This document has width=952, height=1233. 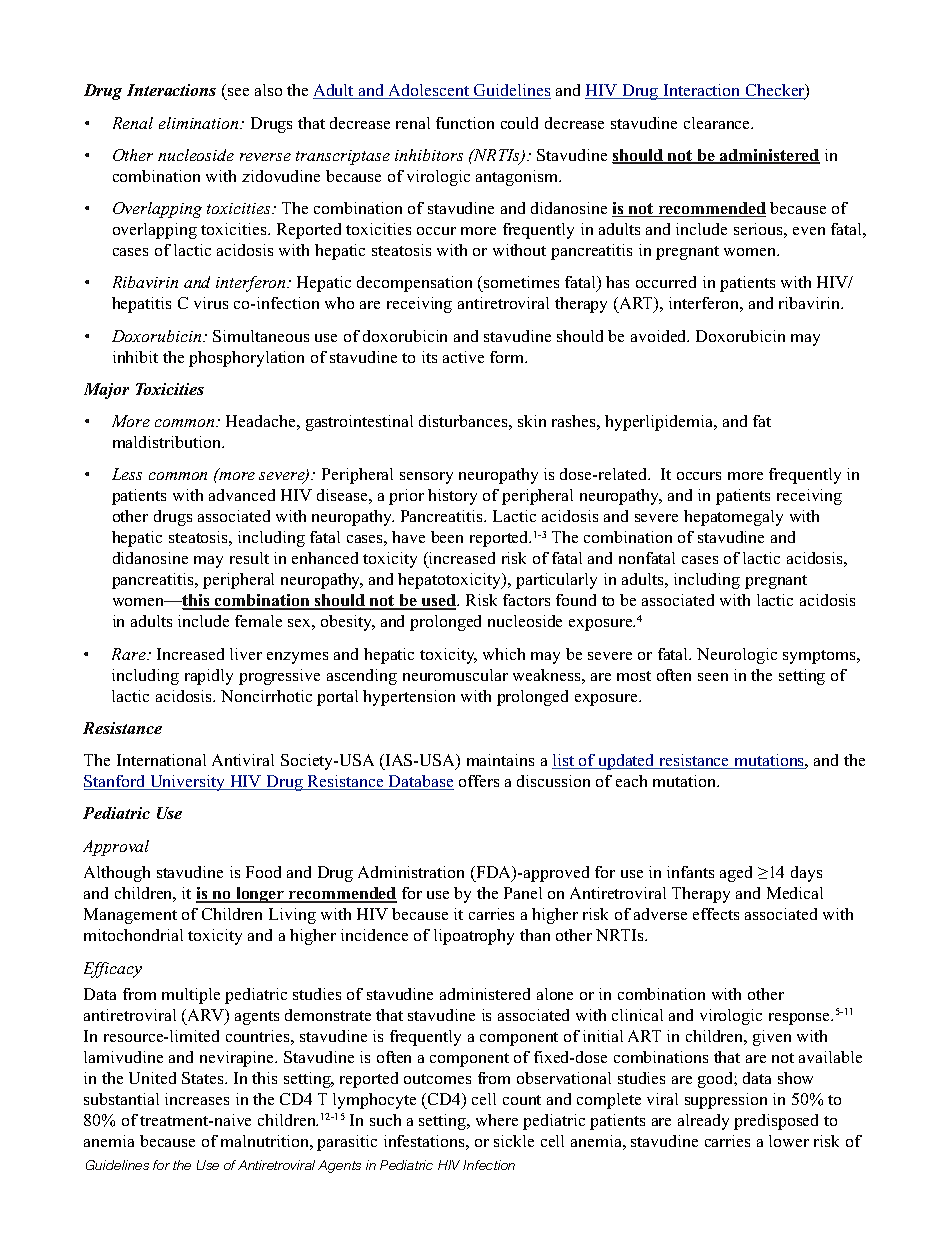 I want to click on sensory, so click(x=426, y=478).
